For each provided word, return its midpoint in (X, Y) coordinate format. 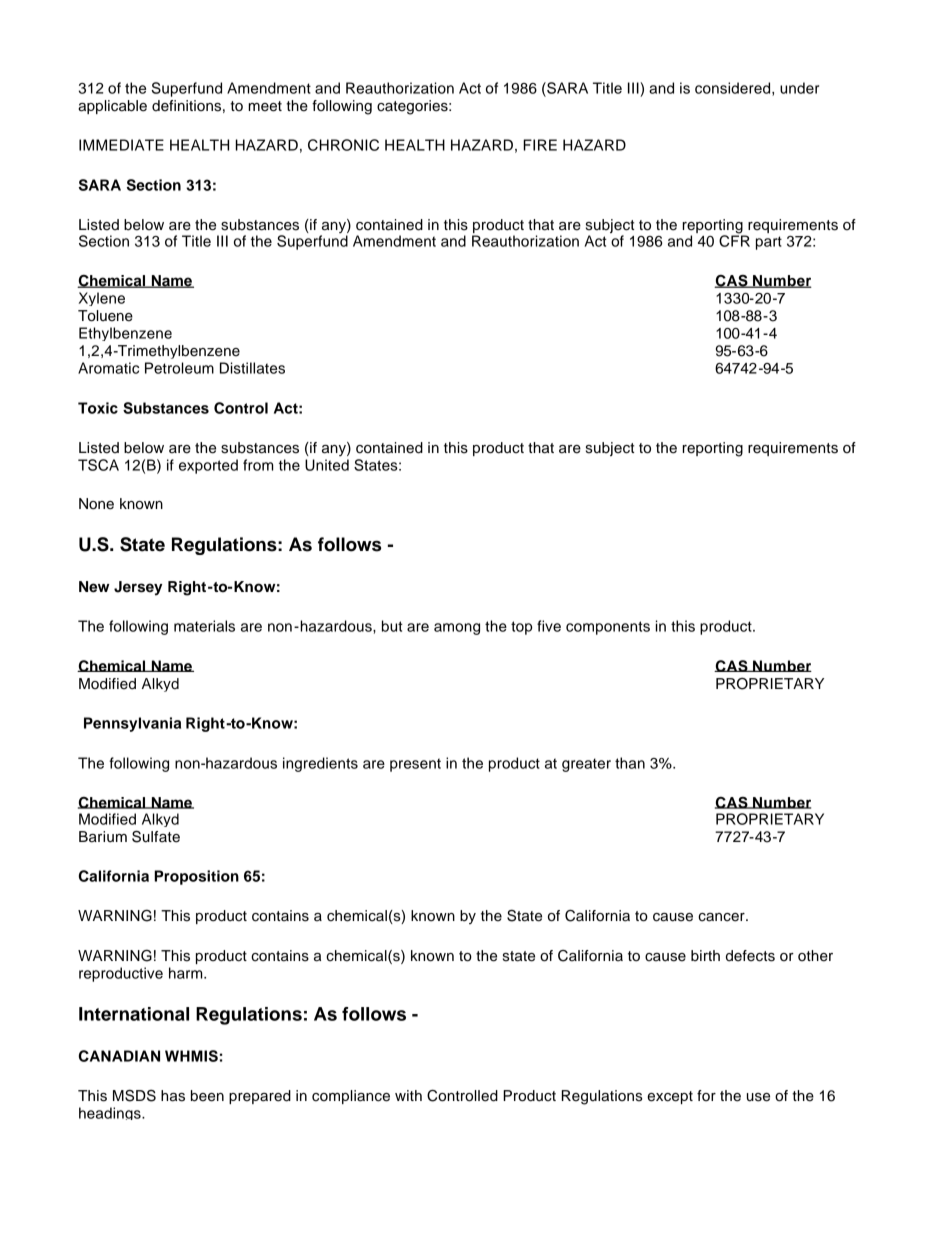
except (670, 1097)
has (173, 1096)
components (608, 628)
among (457, 629)
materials (204, 626)
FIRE (540, 145)
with (408, 1095)
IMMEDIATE (121, 145)
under (799, 88)
